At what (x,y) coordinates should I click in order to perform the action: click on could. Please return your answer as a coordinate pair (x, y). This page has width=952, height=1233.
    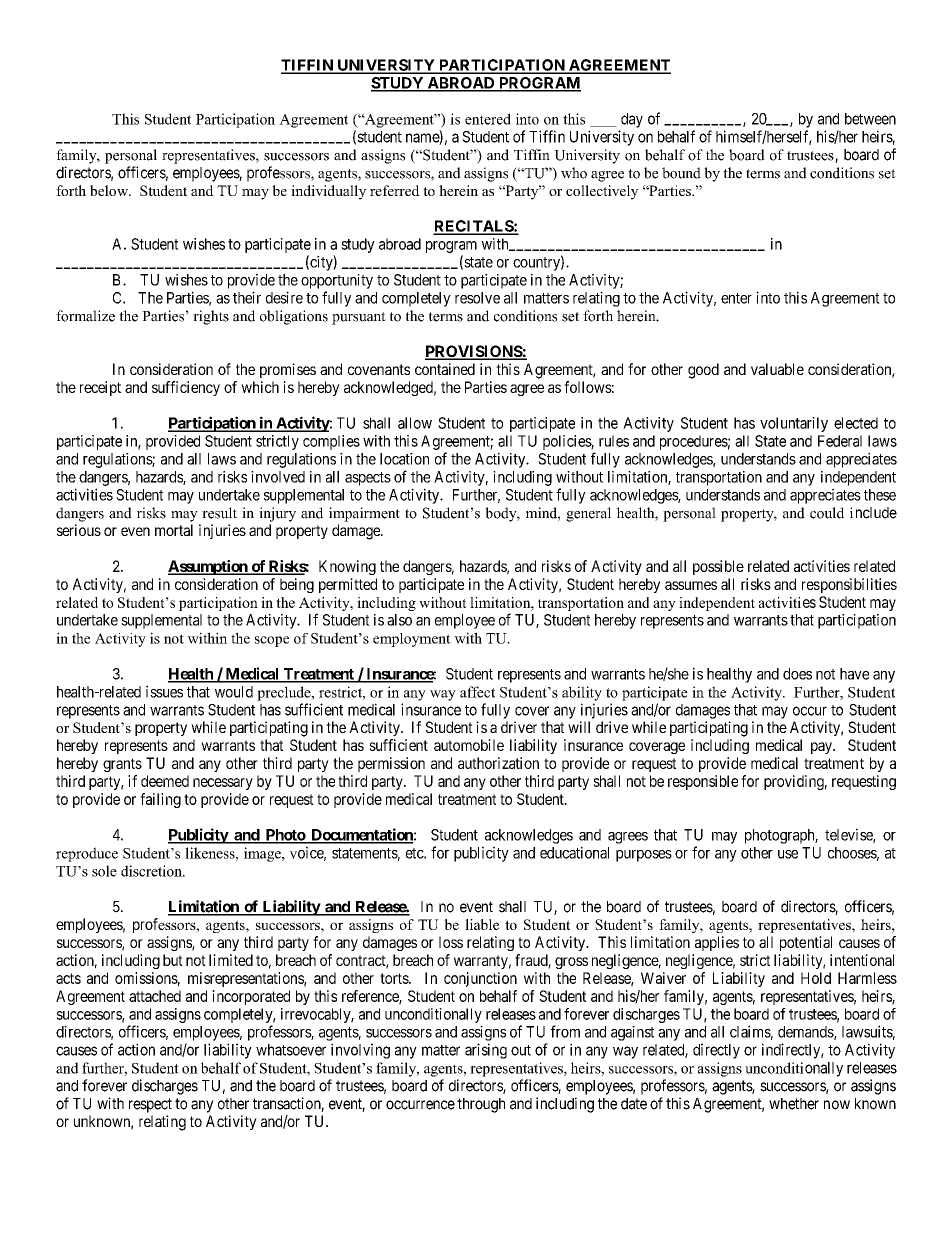
    Looking at the image, I should click on (827, 513).
